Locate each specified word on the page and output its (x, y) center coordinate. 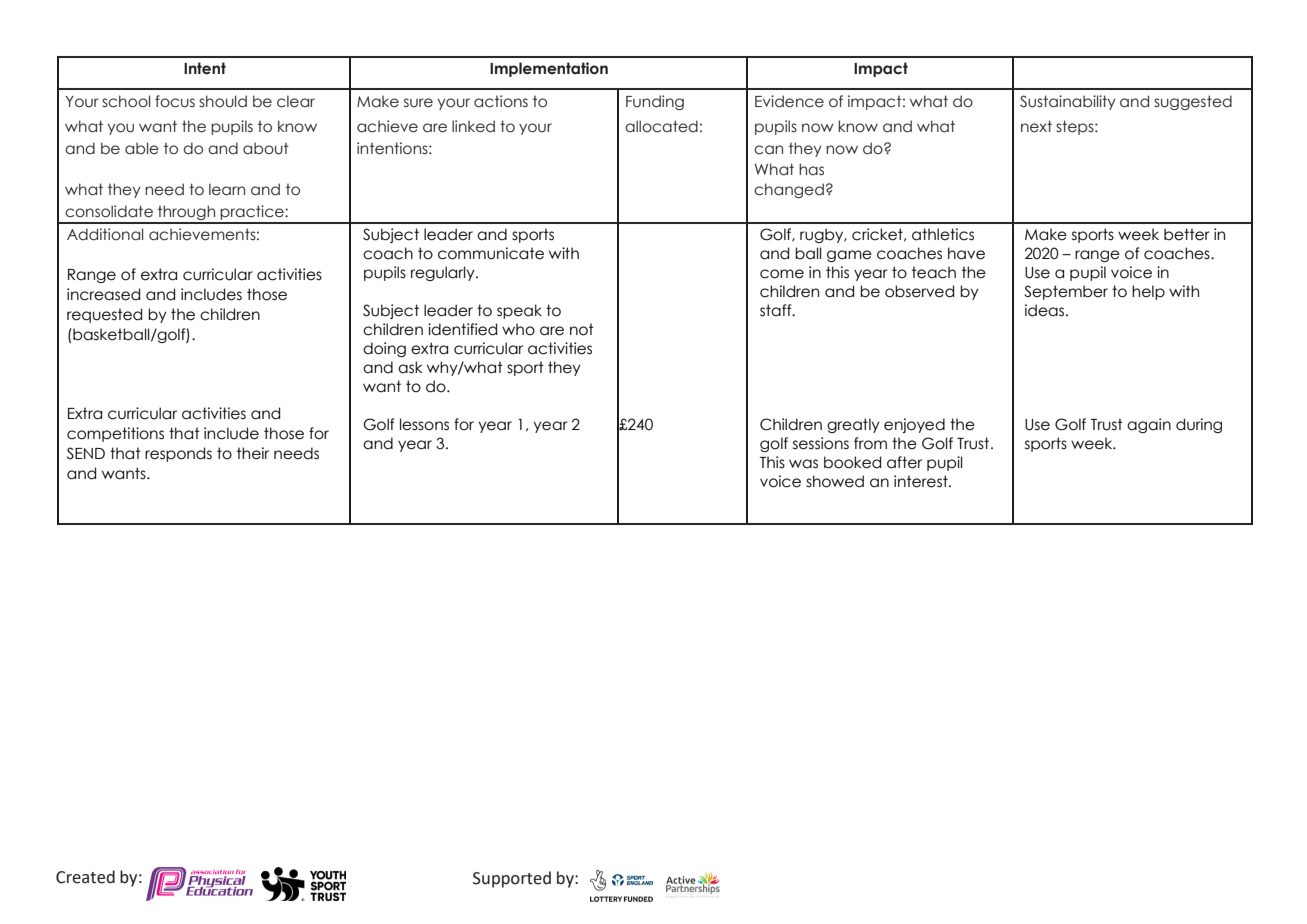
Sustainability (1068, 102)
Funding (655, 102)
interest (922, 481)
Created (85, 877)
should (223, 101)
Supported (512, 879)
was (803, 464)
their (253, 453)
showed (835, 481)
